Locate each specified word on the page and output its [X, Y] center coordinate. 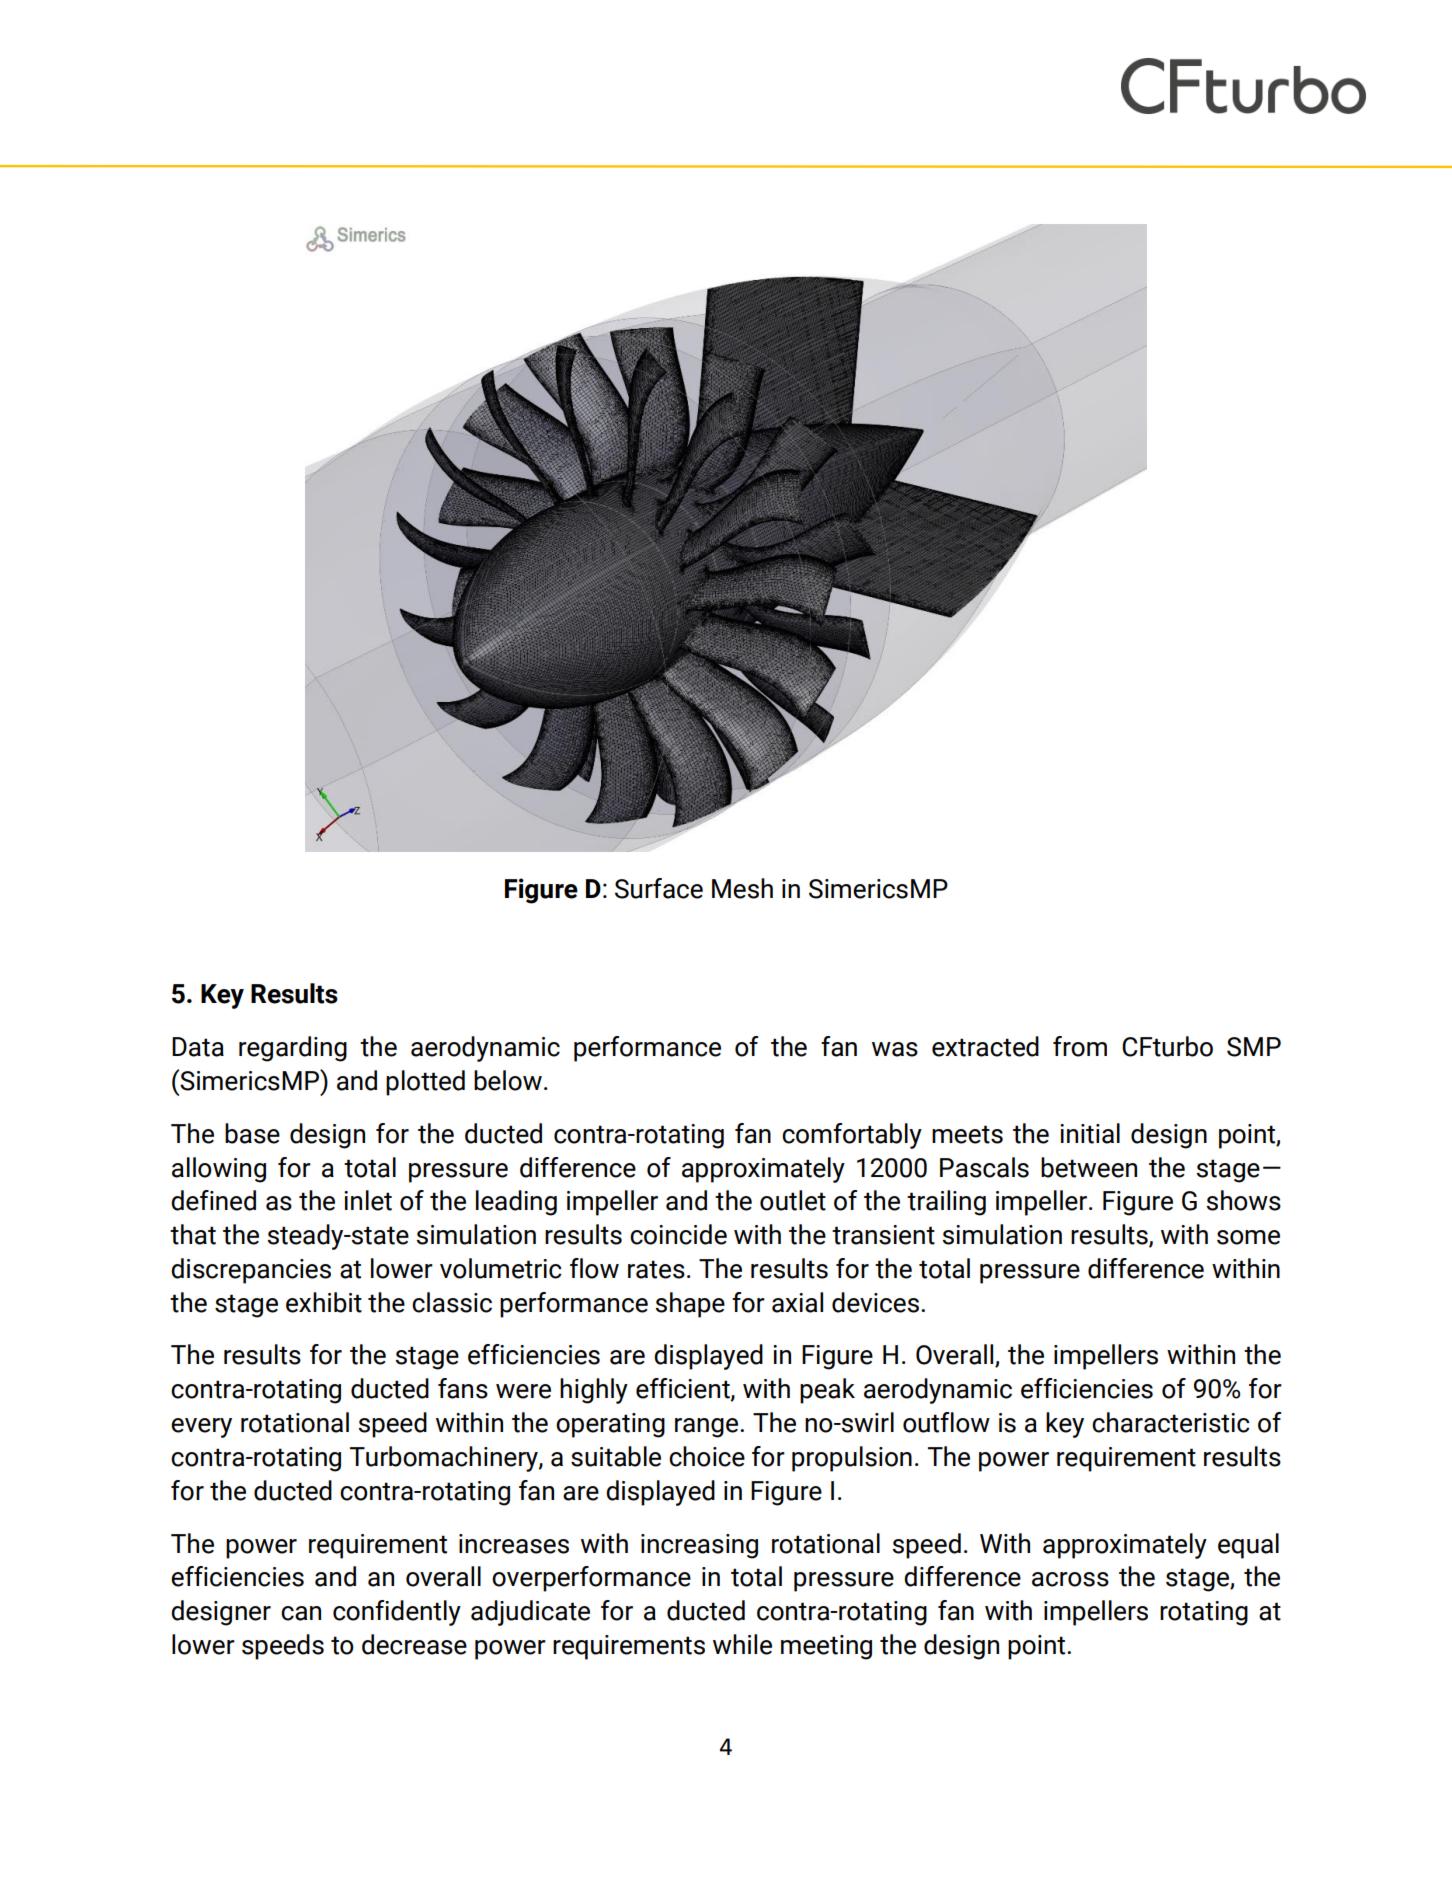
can [301, 1613]
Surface [659, 888]
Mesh [742, 888]
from [1080, 1046]
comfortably [852, 1136]
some [1248, 1237]
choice [707, 1456]
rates [656, 1269]
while [742, 1644]
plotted [425, 1083]
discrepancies [251, 1271]
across [1070, 1579]
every [201, 1428]
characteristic [1171, 1422]
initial [1090, 1133]
